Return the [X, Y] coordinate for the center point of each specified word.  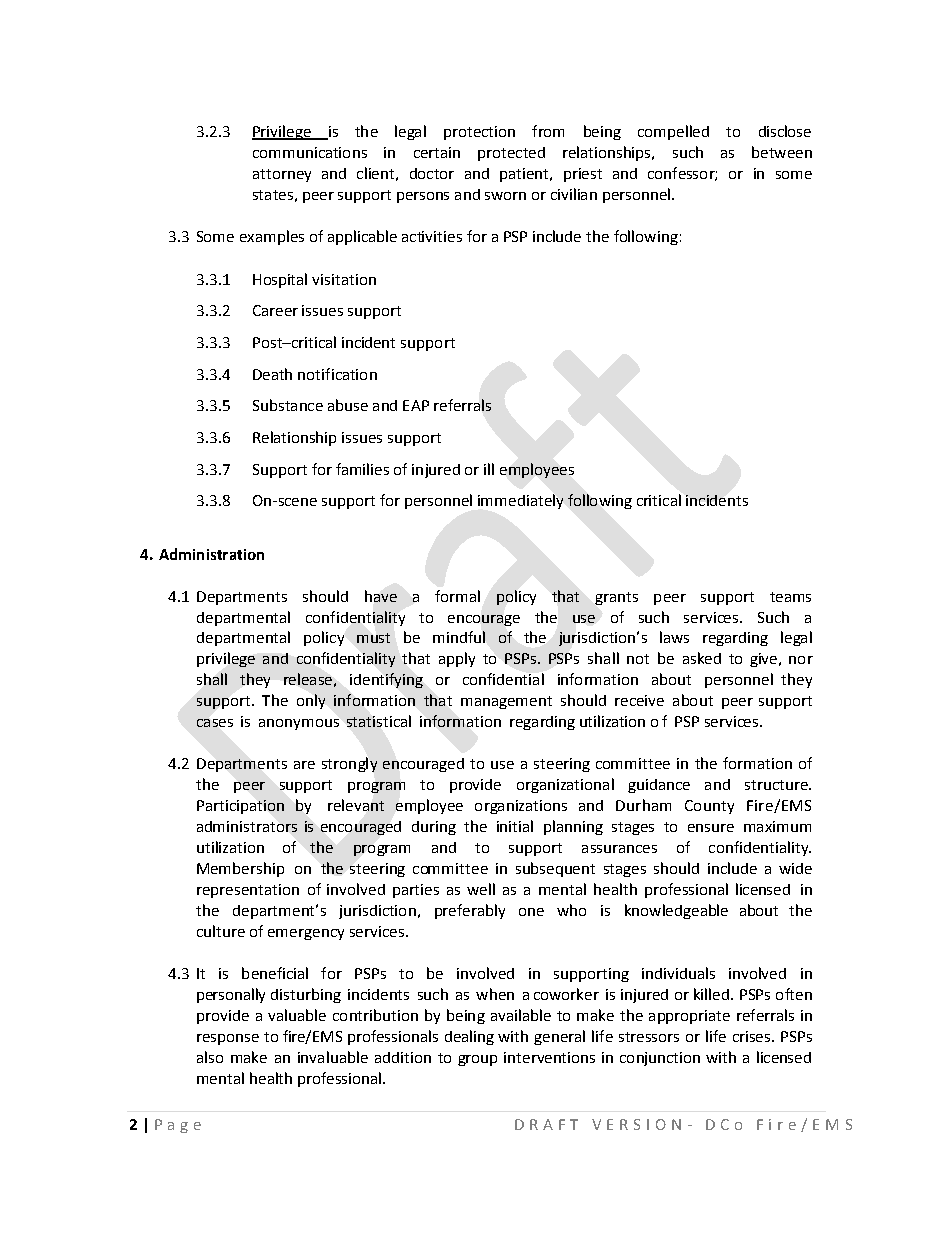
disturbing [306, 995]
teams [790, 597]
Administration [211, 554]
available [521, 1015]
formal [457, 596]
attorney [282, 175]
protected [511, 154]
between [782, 152]
